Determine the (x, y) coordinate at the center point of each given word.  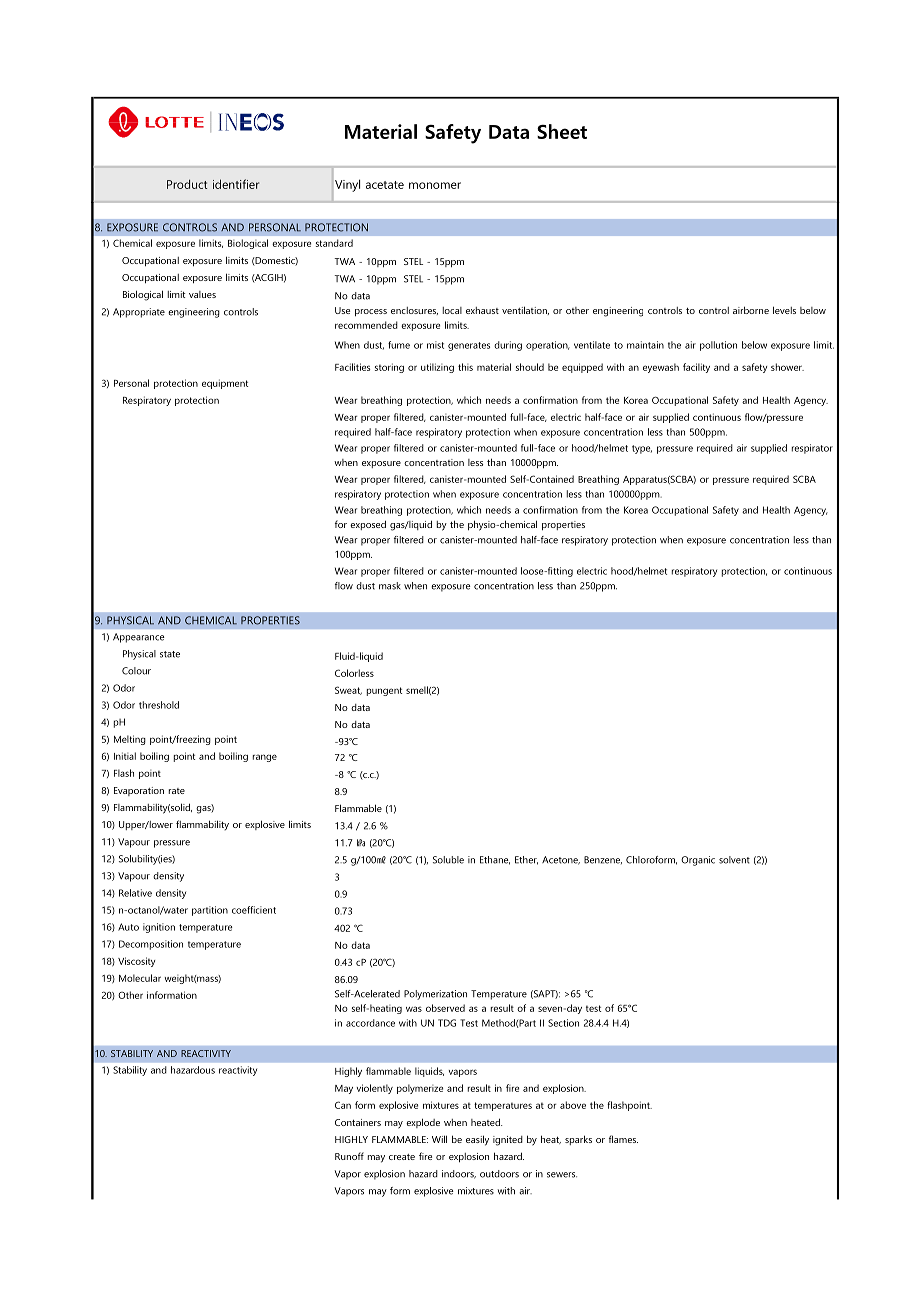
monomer (435, 185)
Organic (698, 861)
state (170, 654)
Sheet (562, 131)
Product (187, 184)
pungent (384, 691)
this (465, 367)
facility (696, 368)
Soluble (448, 860)
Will (439, 1139)
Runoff (349, 1156)
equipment (225, 384)
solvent (734, 860)
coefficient (254, 910)
